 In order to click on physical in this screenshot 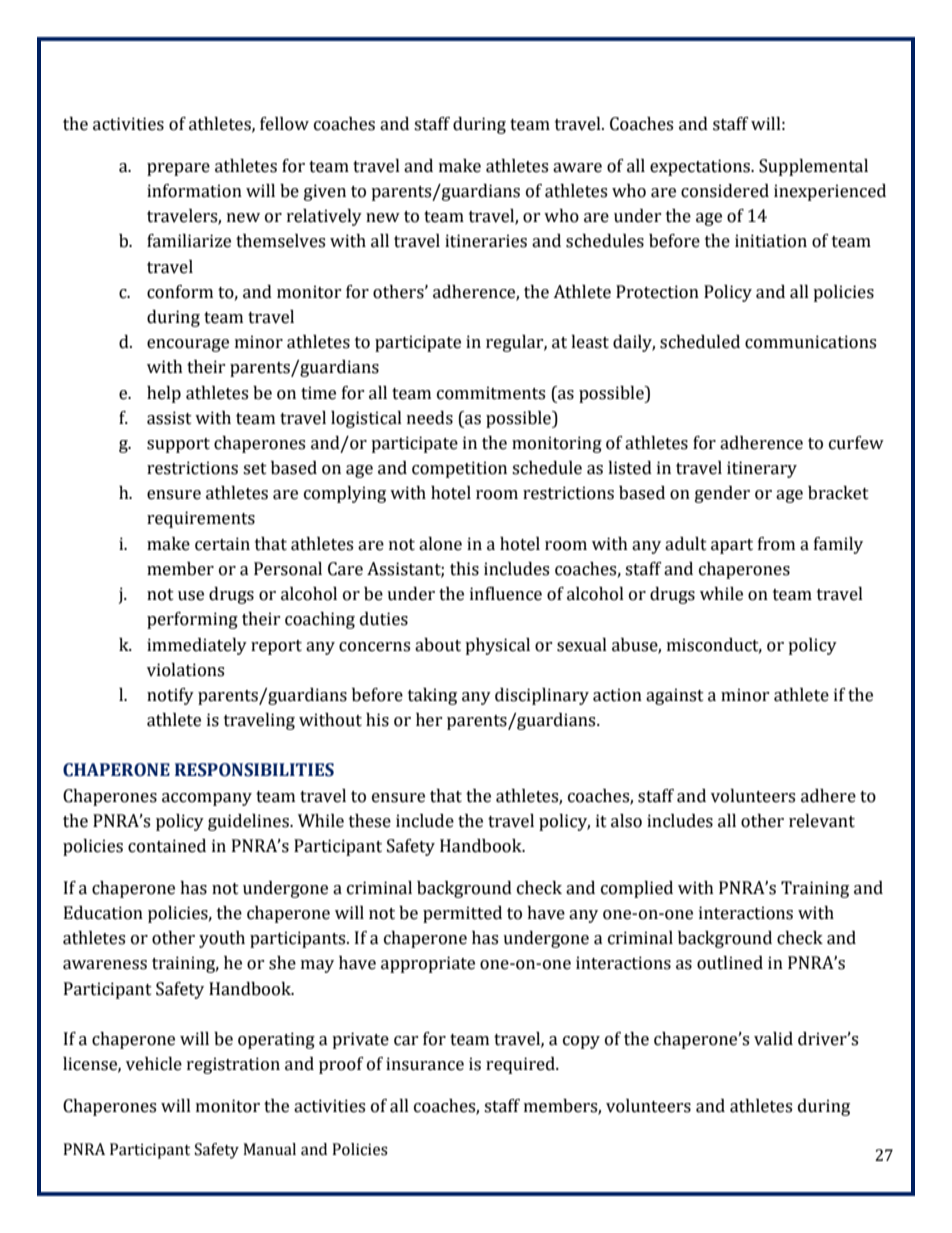, I will do `click(497, 646)`.
